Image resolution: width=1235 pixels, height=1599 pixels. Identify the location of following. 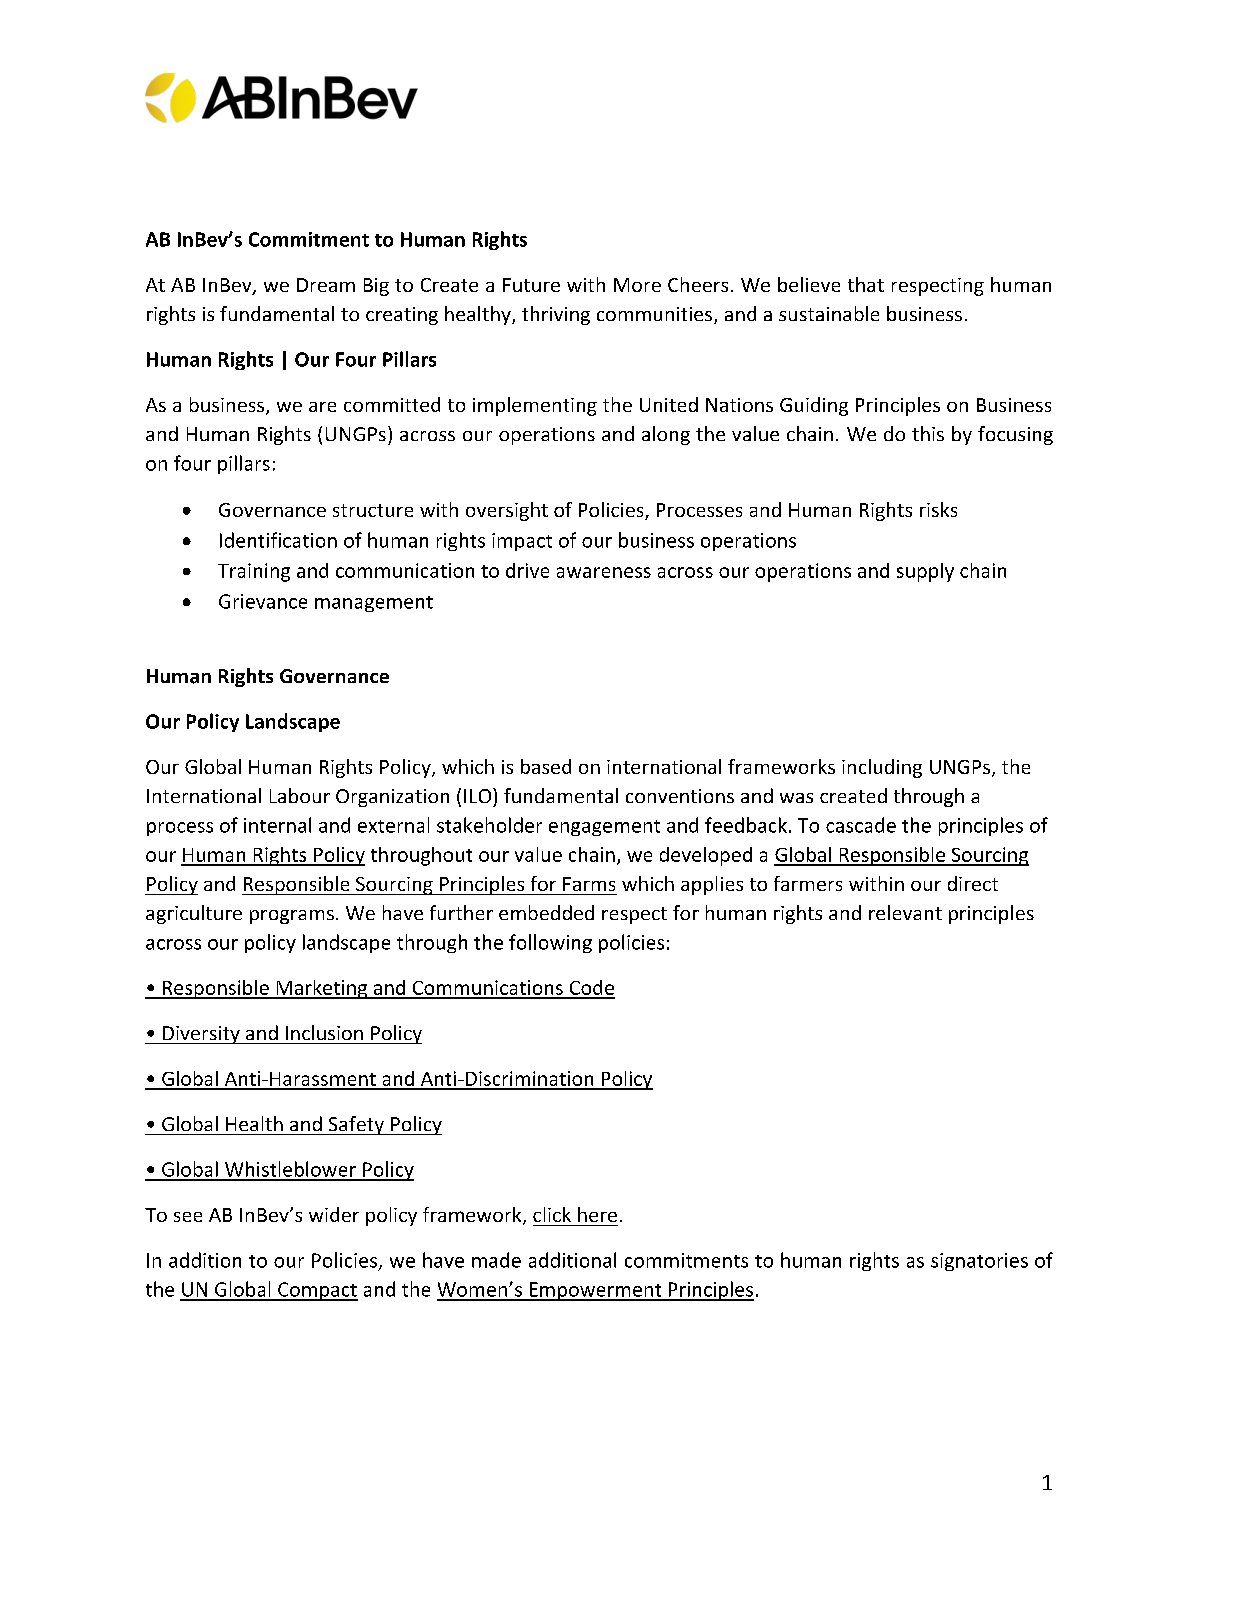
(550, 943).
